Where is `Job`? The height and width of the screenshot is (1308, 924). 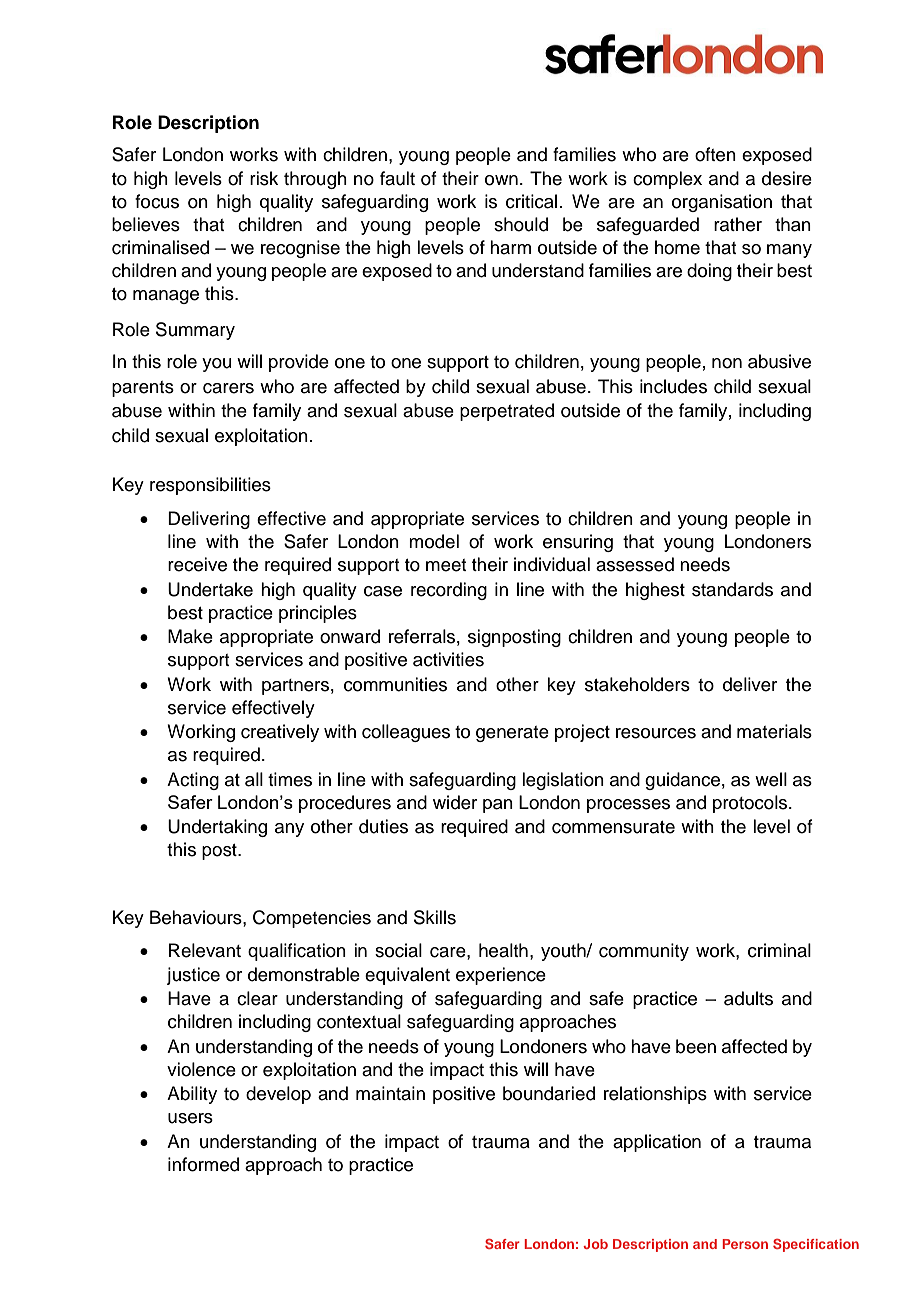 Job is located at coordinates (595, 1244).
